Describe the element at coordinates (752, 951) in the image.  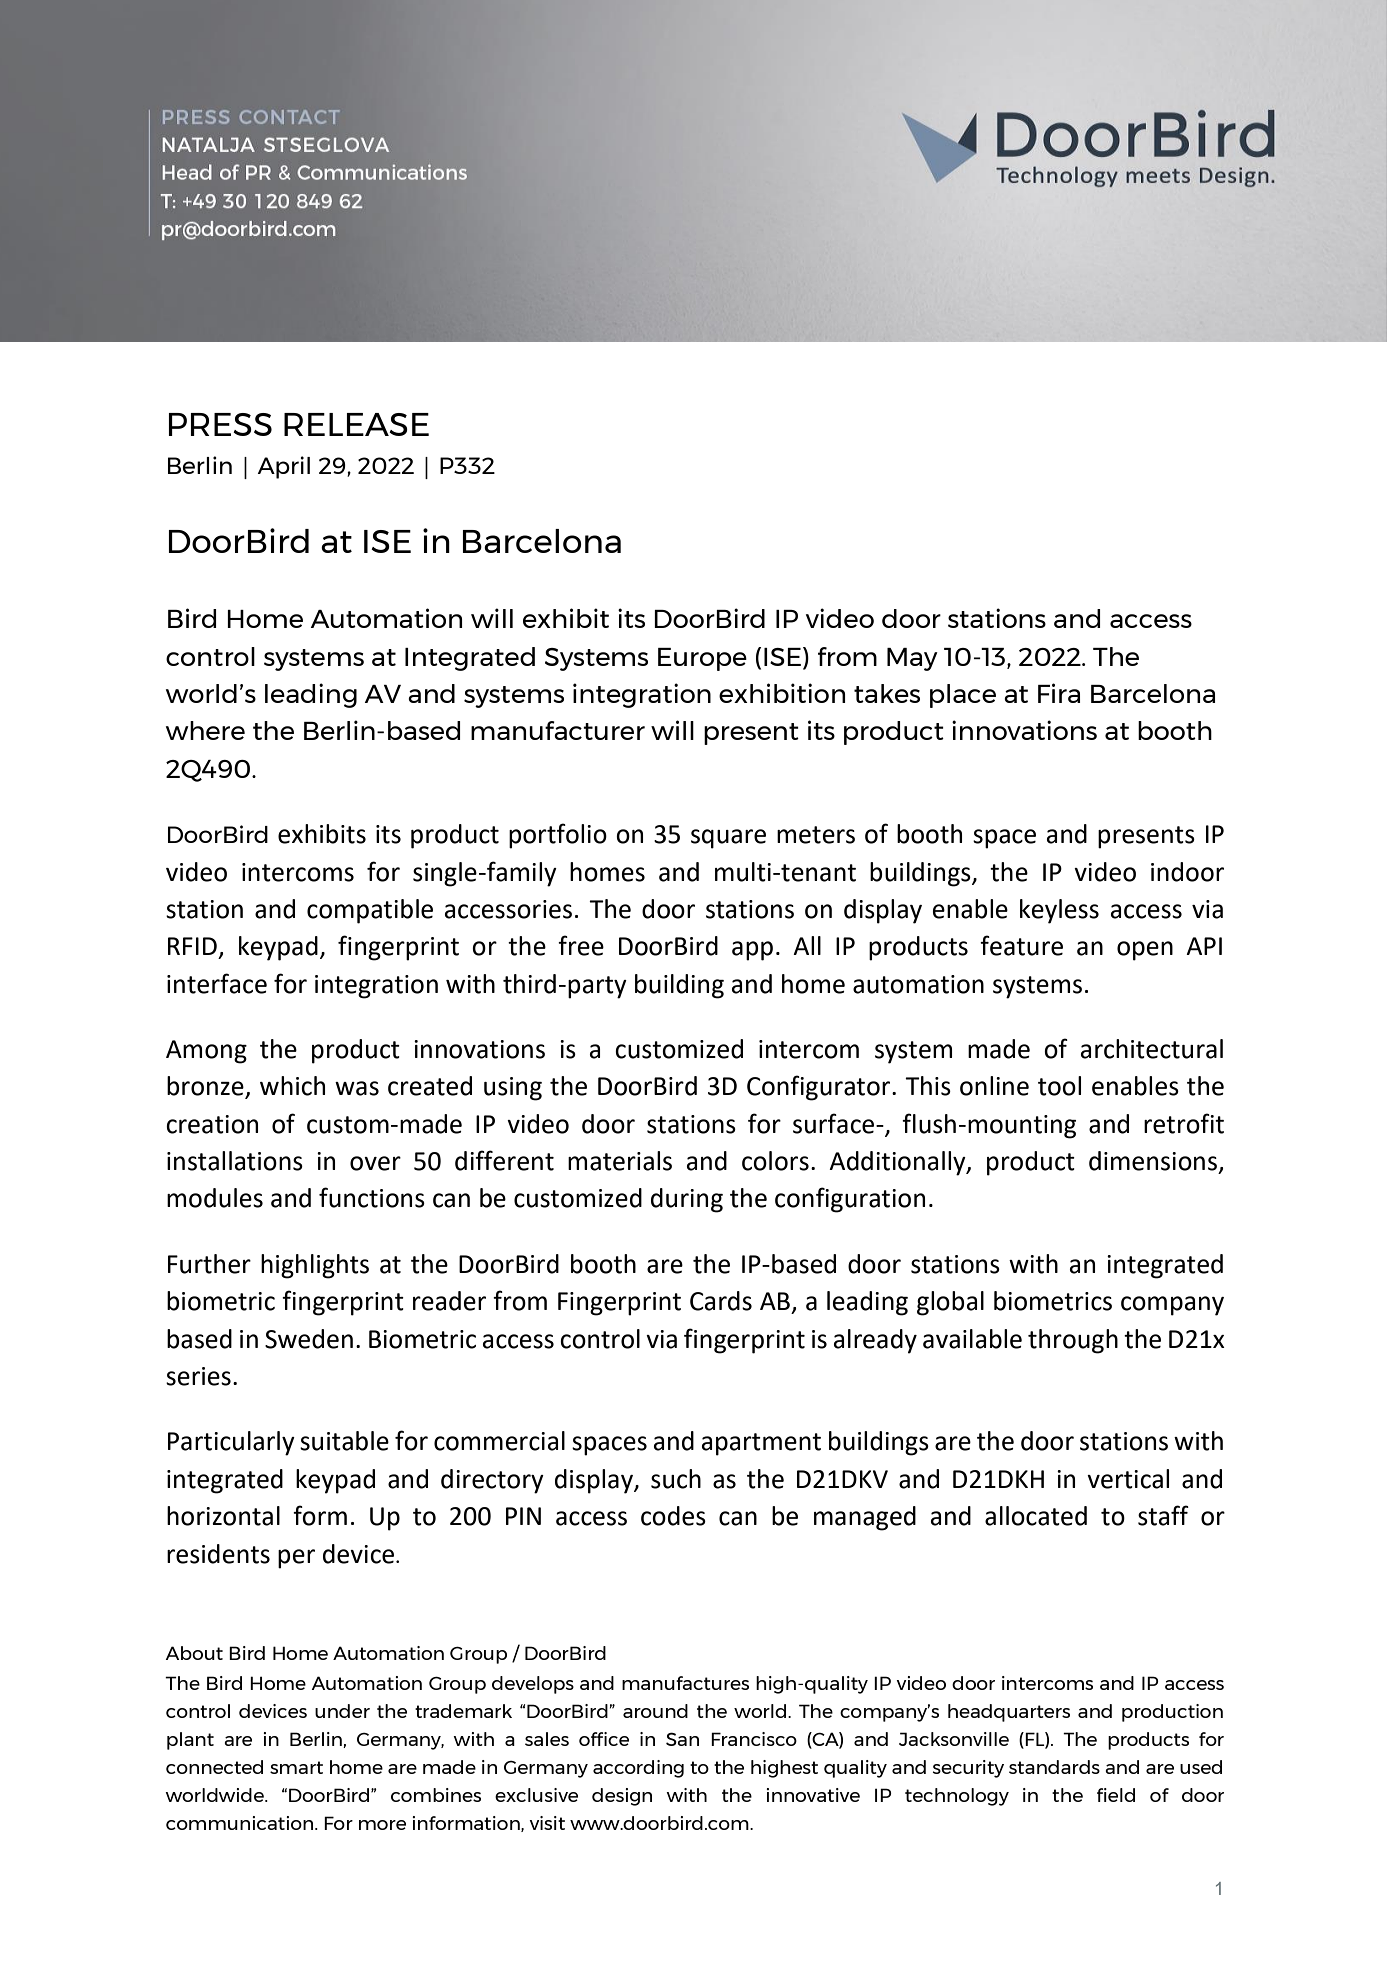
I see `app` at that location.
